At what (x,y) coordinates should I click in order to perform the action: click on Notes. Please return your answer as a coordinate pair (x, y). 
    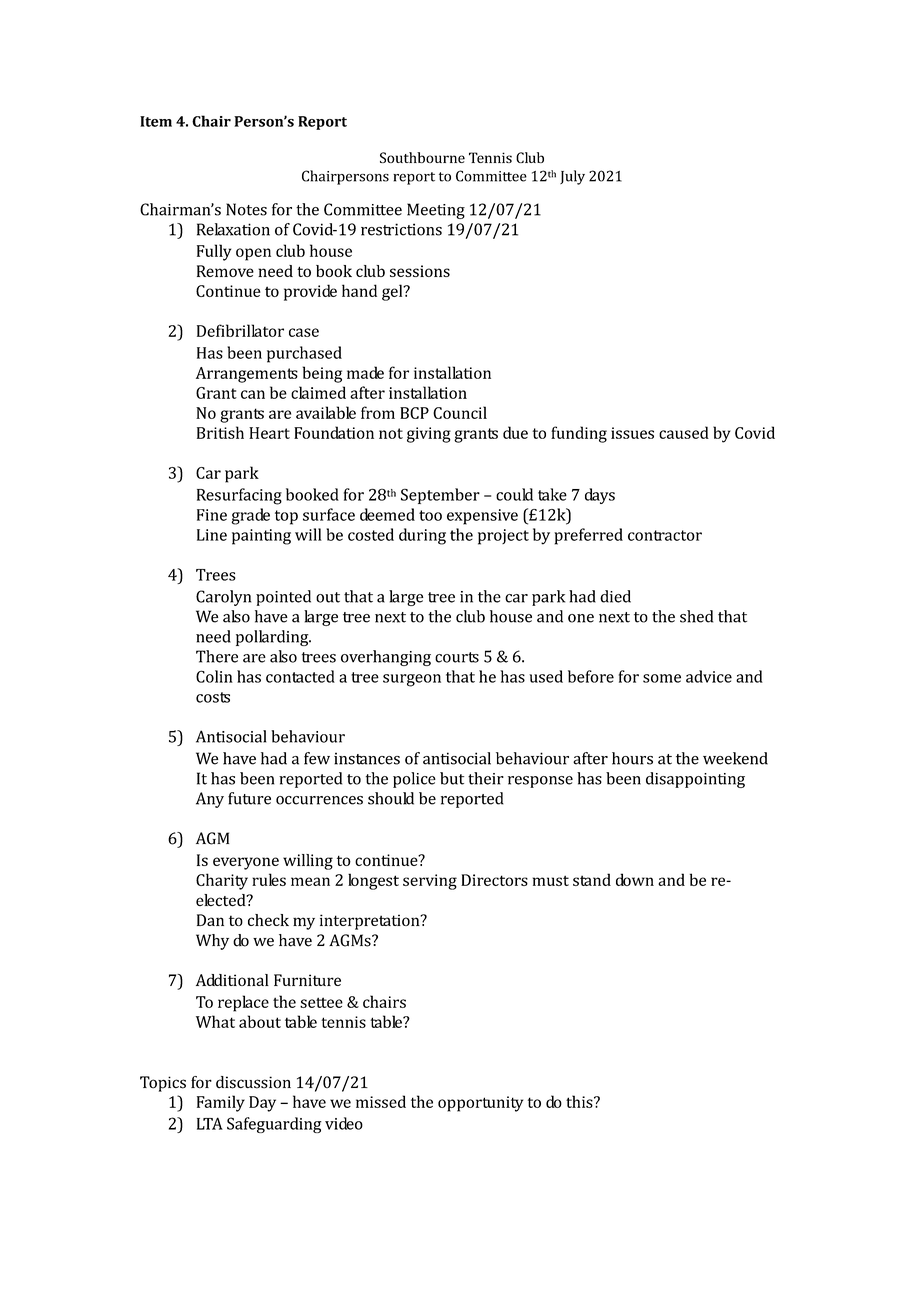
    Looking at the image, I should click on (246, 209).
